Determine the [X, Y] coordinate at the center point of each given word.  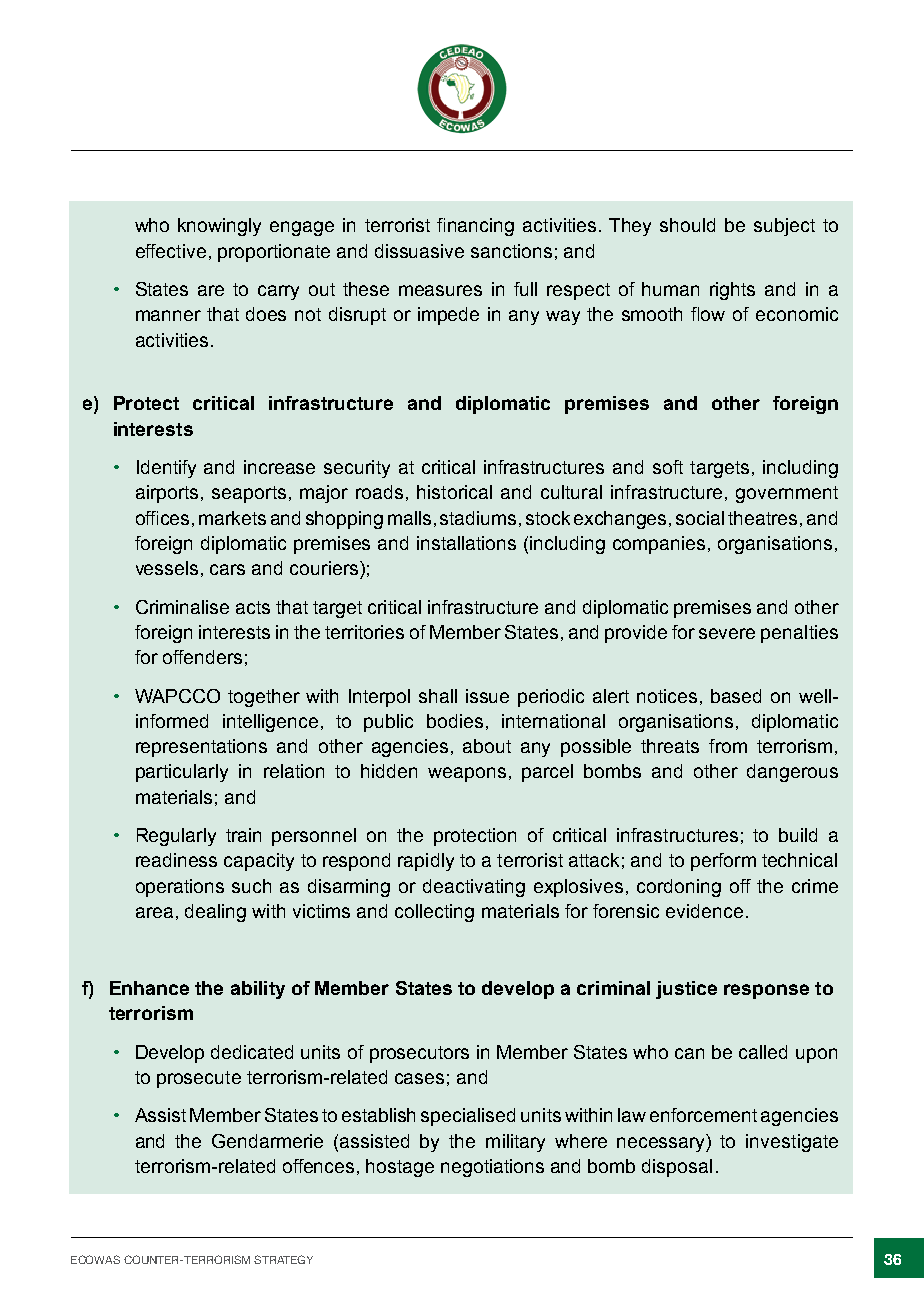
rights [732, 291]
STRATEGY [283, 1259]
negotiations [492, 1168]
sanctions [511, 251]
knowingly [219, 227]
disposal [677, 1168]
